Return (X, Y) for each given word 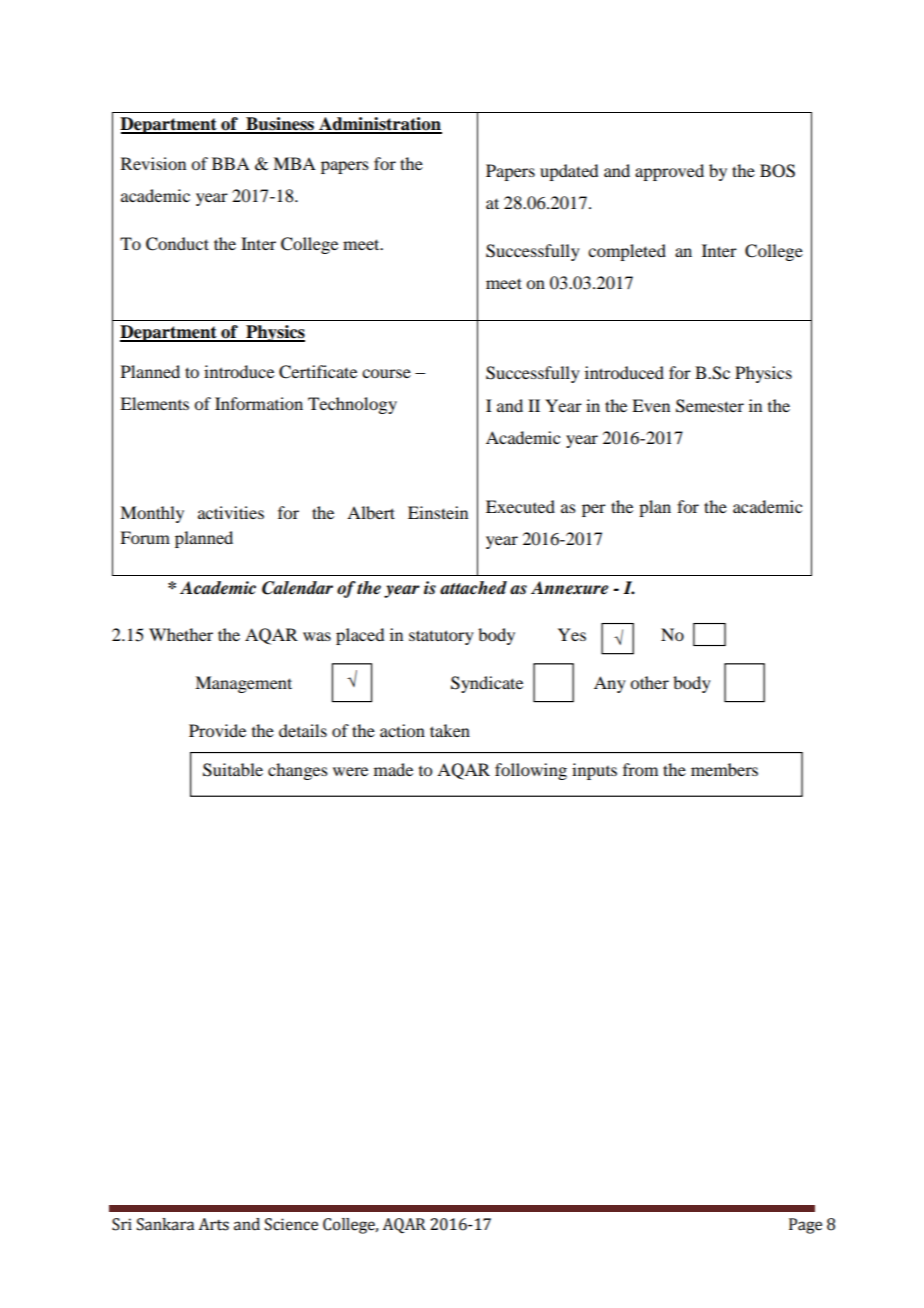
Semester (710, 406)
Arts (214, 1224)
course (386, 373)
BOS (777, 171)
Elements (154, 403)
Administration (379, 125)
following (531, 771)
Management (243, 684)
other (649, 682)
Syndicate (487, 684)
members (724, 769)
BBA (231, 163)
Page (805, 1226)
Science (291, 1224)
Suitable (233, 770)
